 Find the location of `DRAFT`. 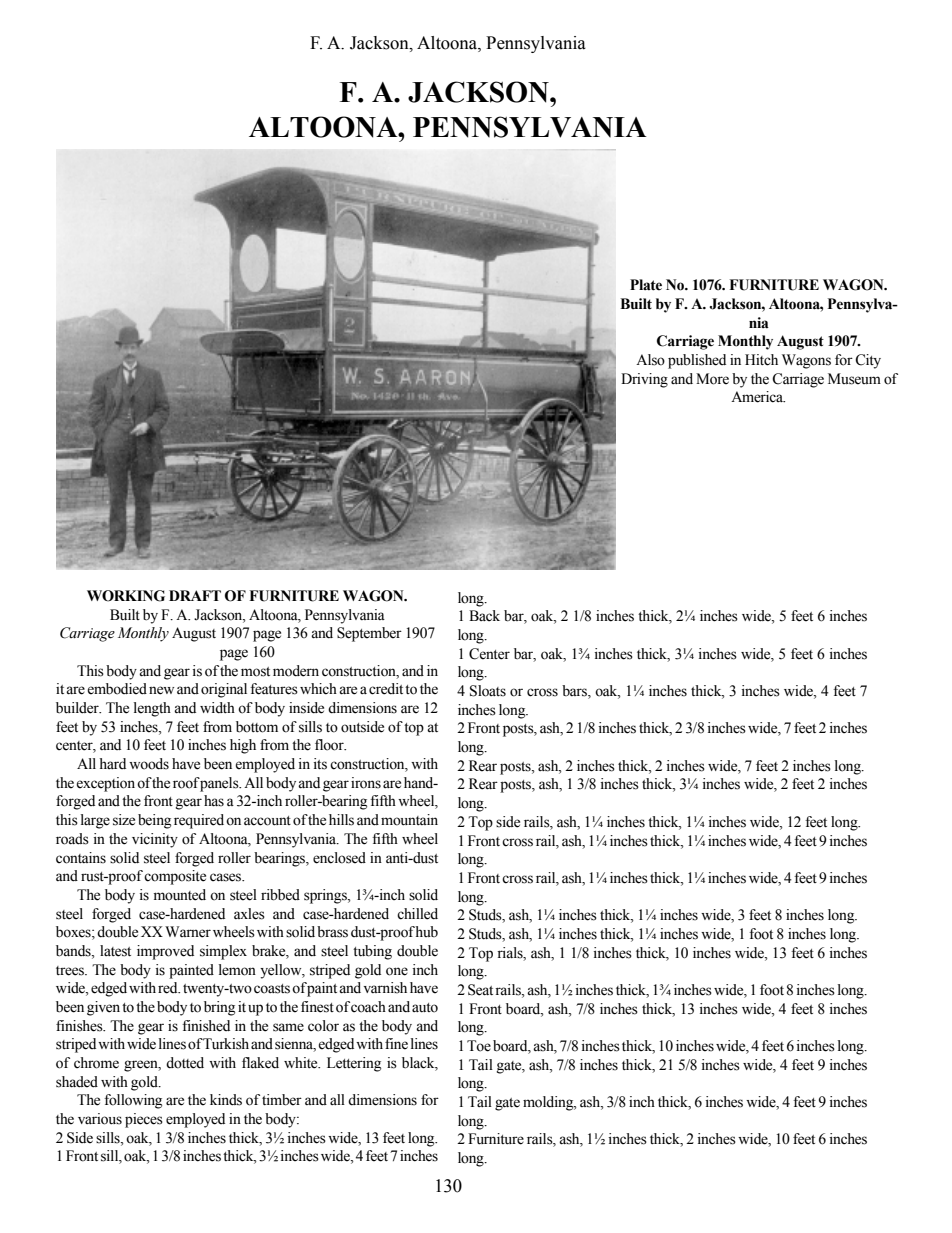

DRAFT is located at coordinates (195, 595).
